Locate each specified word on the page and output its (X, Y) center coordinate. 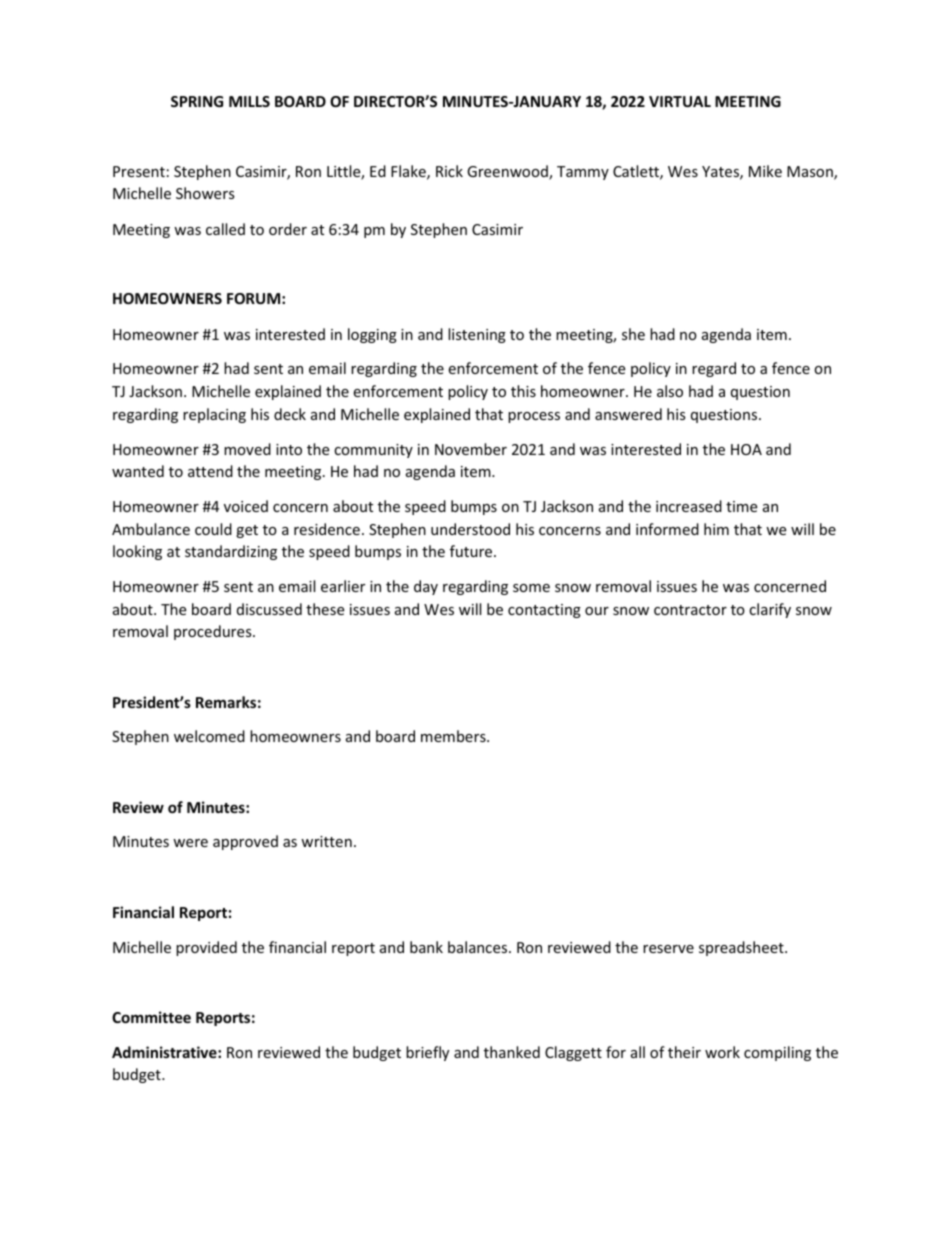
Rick (449, 171)
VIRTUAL (680, 101)
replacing (214, 415)
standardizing (231, 552)
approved (245, 842)
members (454, 736)
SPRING (197, 101)
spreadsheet (742, 948)
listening (477, 335)
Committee (151, 1017)
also (670, 391)
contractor (690, 610)
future (472, 551)
